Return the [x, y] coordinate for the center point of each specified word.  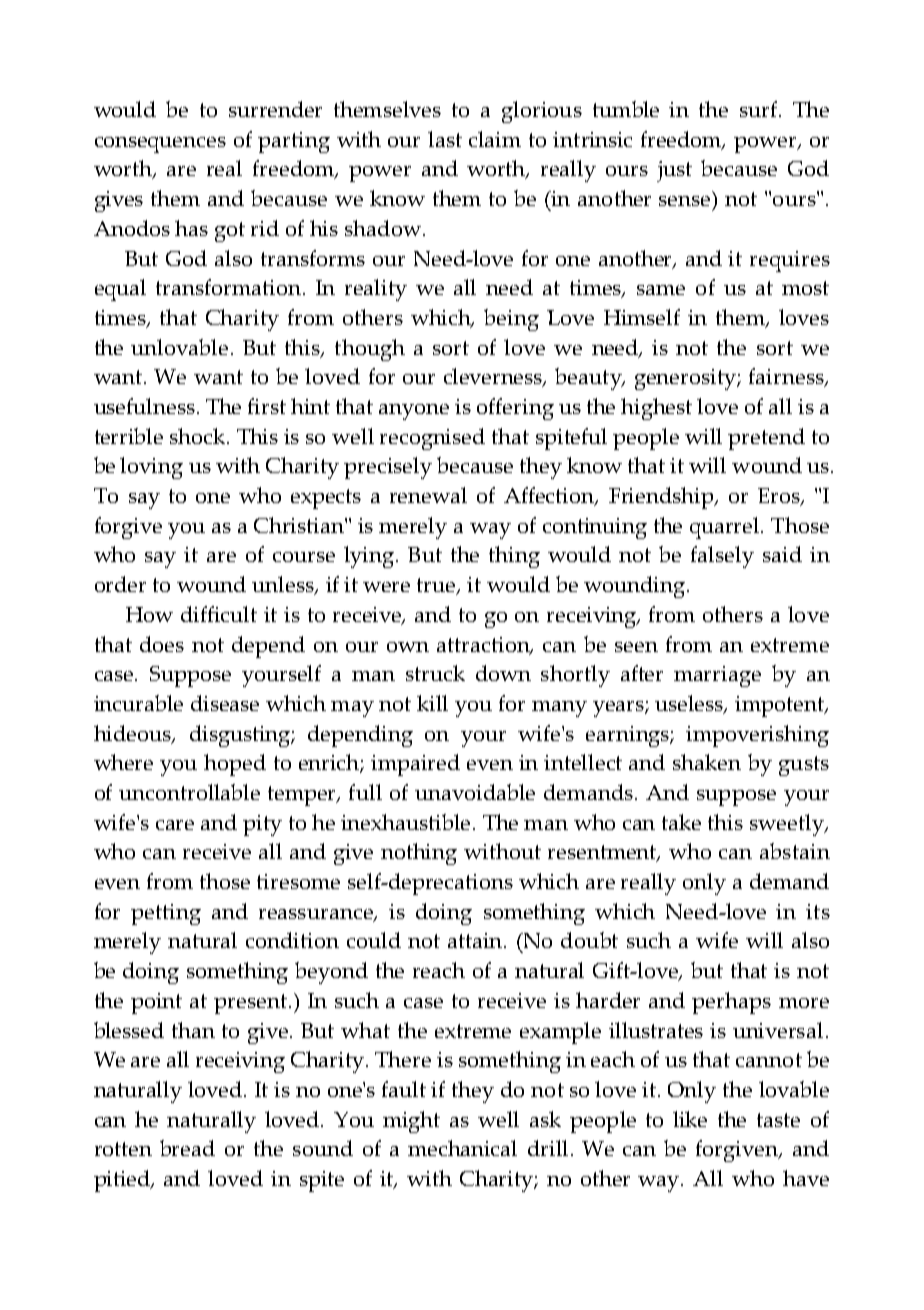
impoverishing [757, 736]
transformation [230, 287]
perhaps [731, 1003]
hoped [235, 765]
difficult [219, 614]
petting [166, 914]
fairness [787, 377]
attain [476, 940]
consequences [160, 145]
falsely [722, 557]
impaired [415, 765]
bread [187, 1148]
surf [760, 109]
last [445, 139]
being [511, 320]
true [437, 586]
